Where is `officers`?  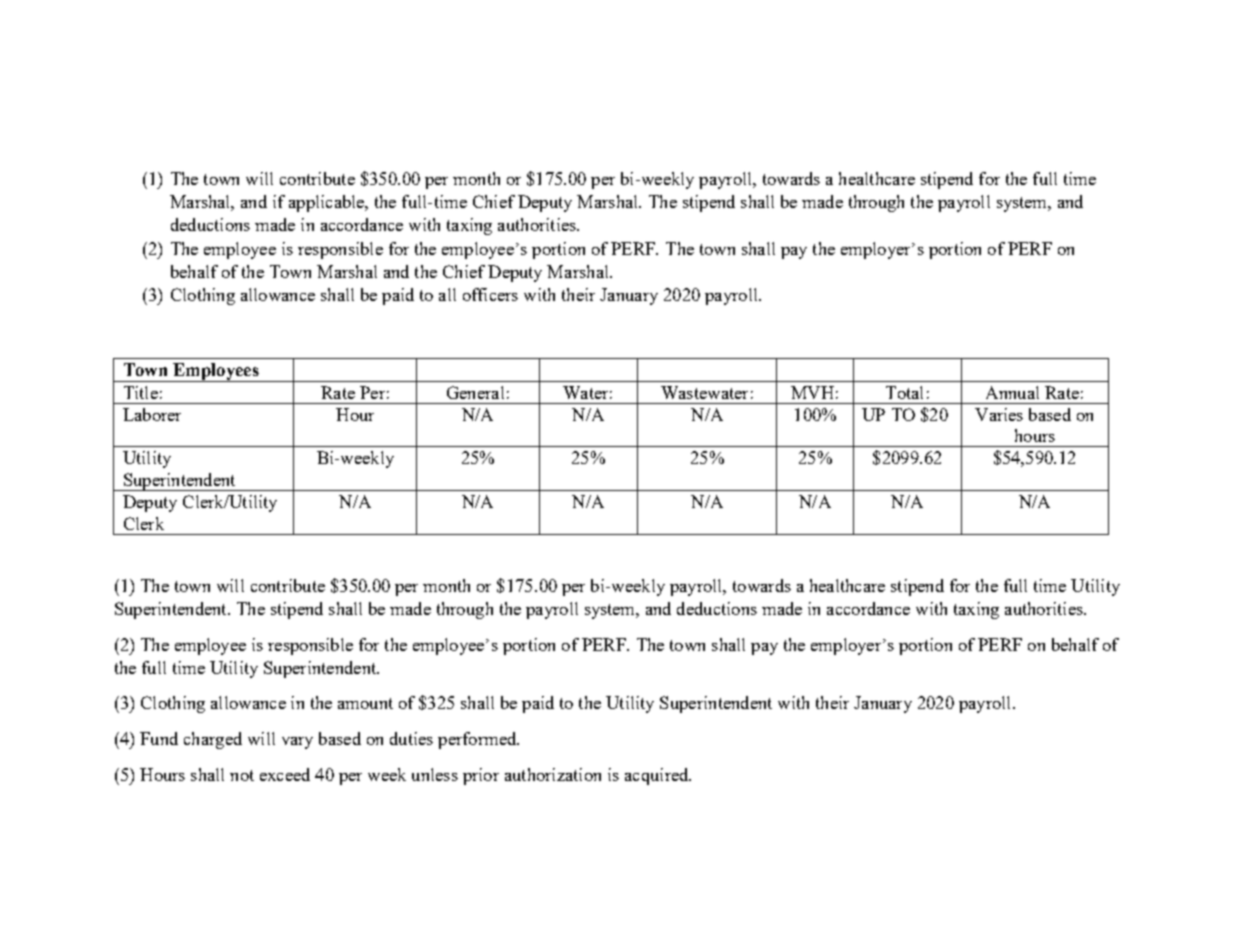 officers is located at coordinates (490, 294).
